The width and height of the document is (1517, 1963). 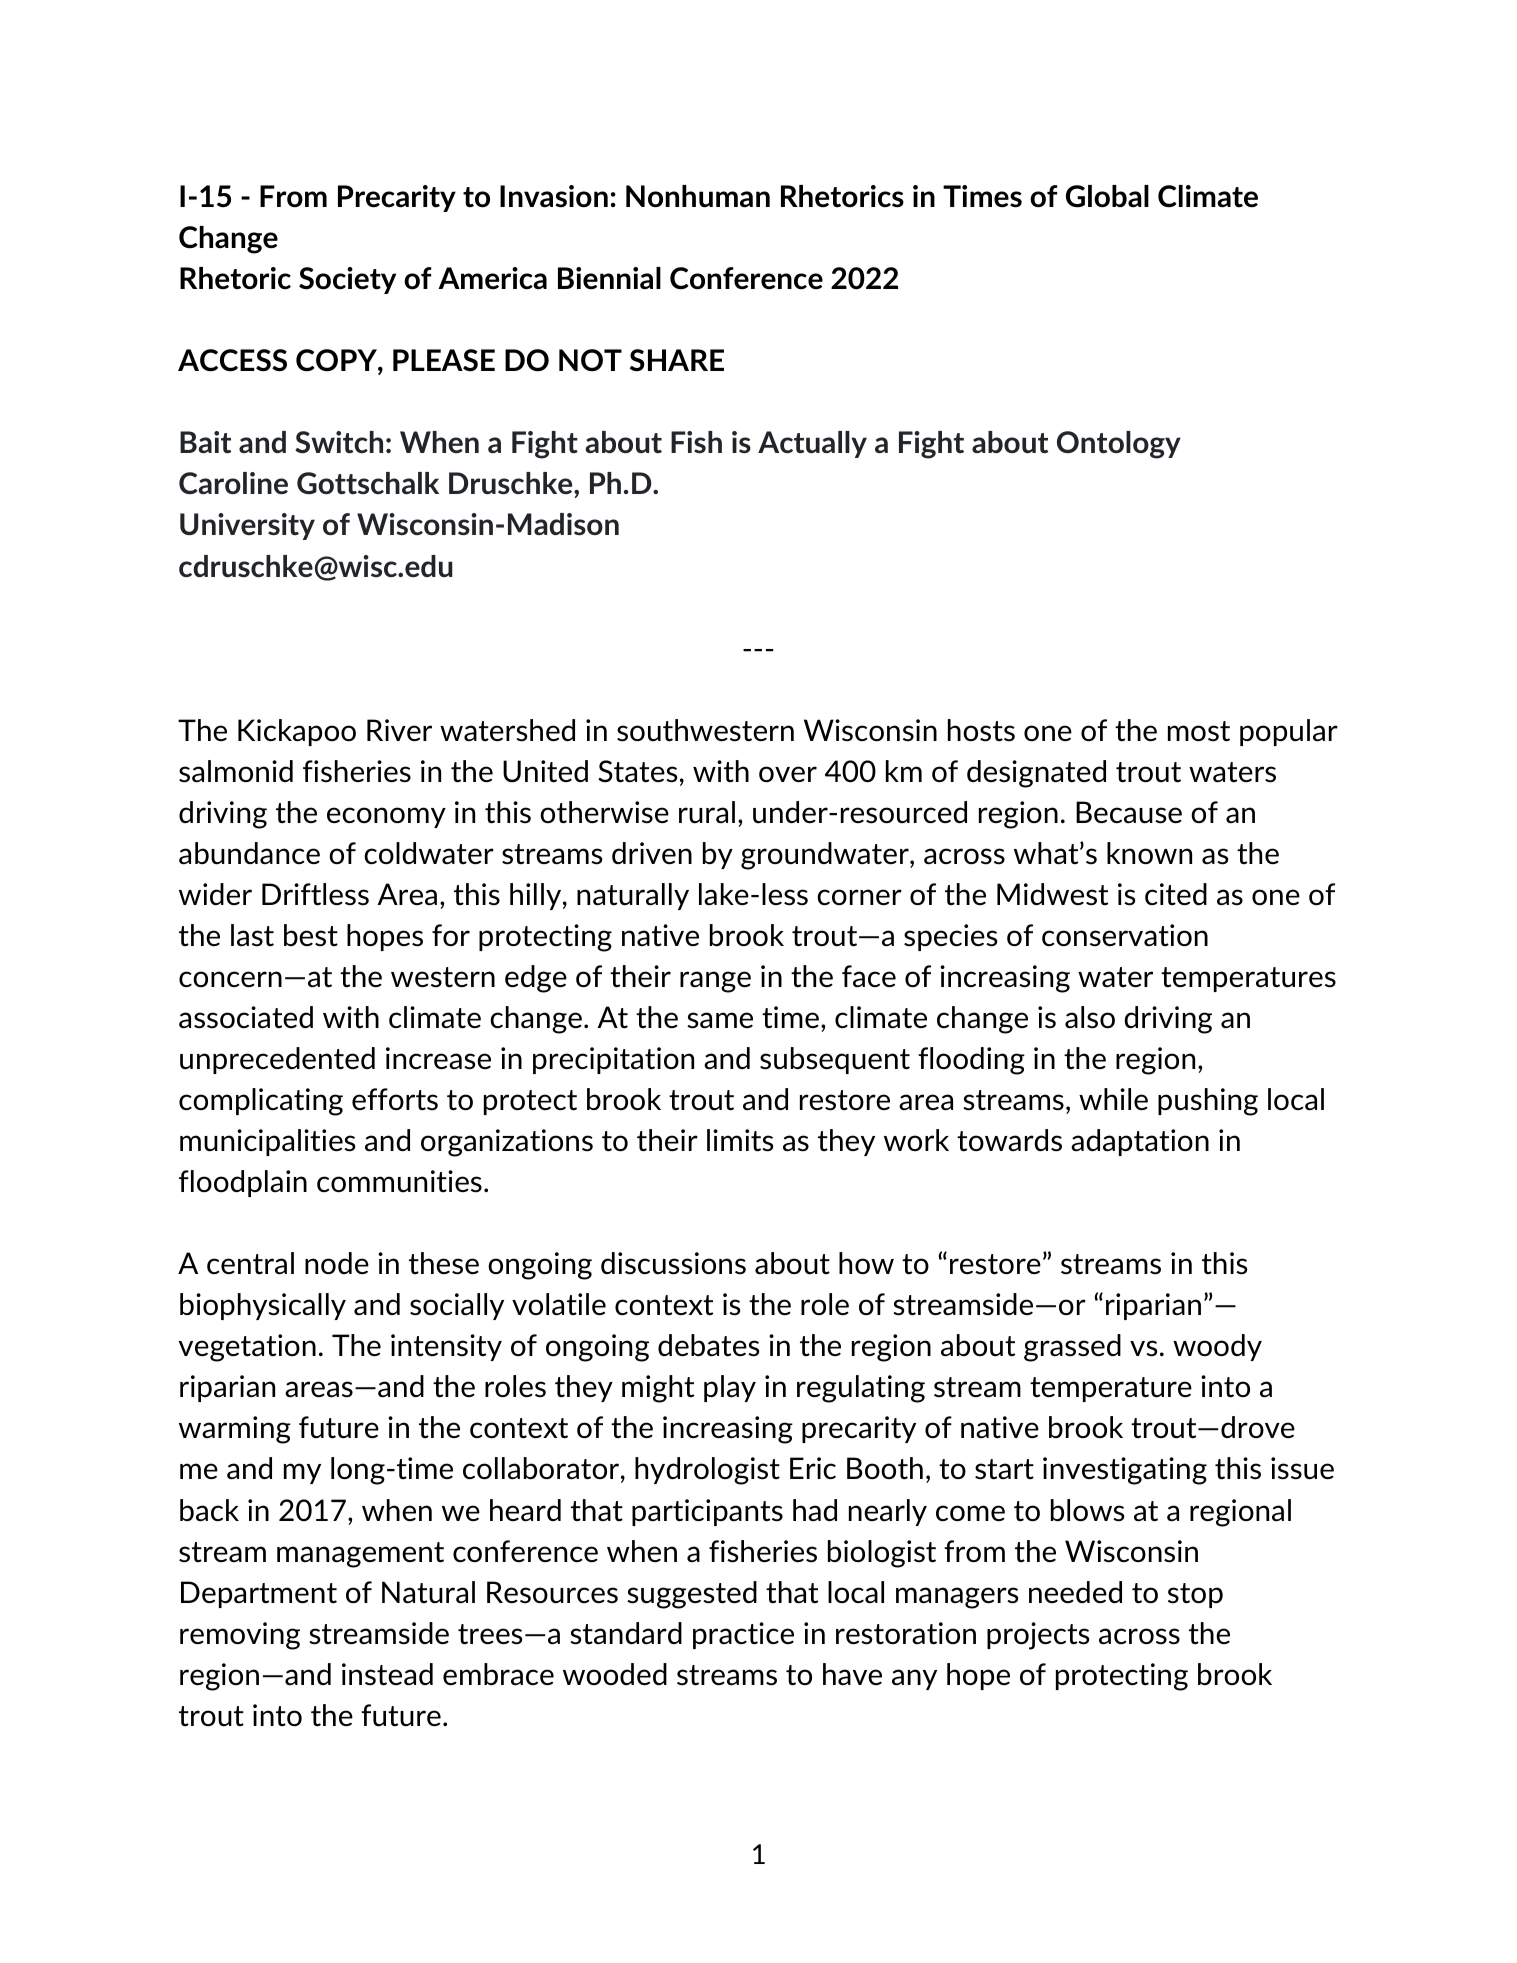 I want to click on most, so click(x=1199, y=731).
